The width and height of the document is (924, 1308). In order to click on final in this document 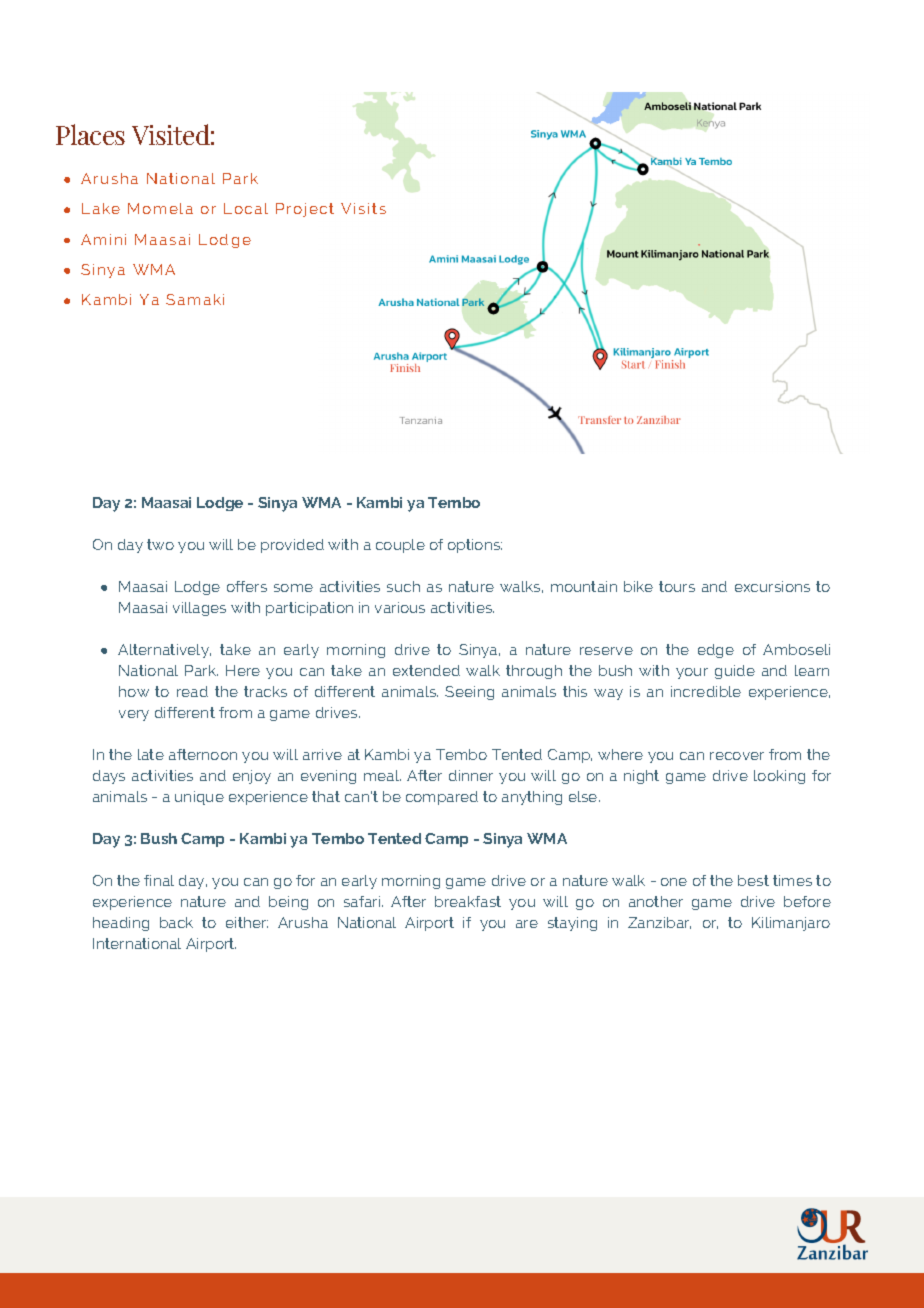, I will do `click(159, 880)`.
